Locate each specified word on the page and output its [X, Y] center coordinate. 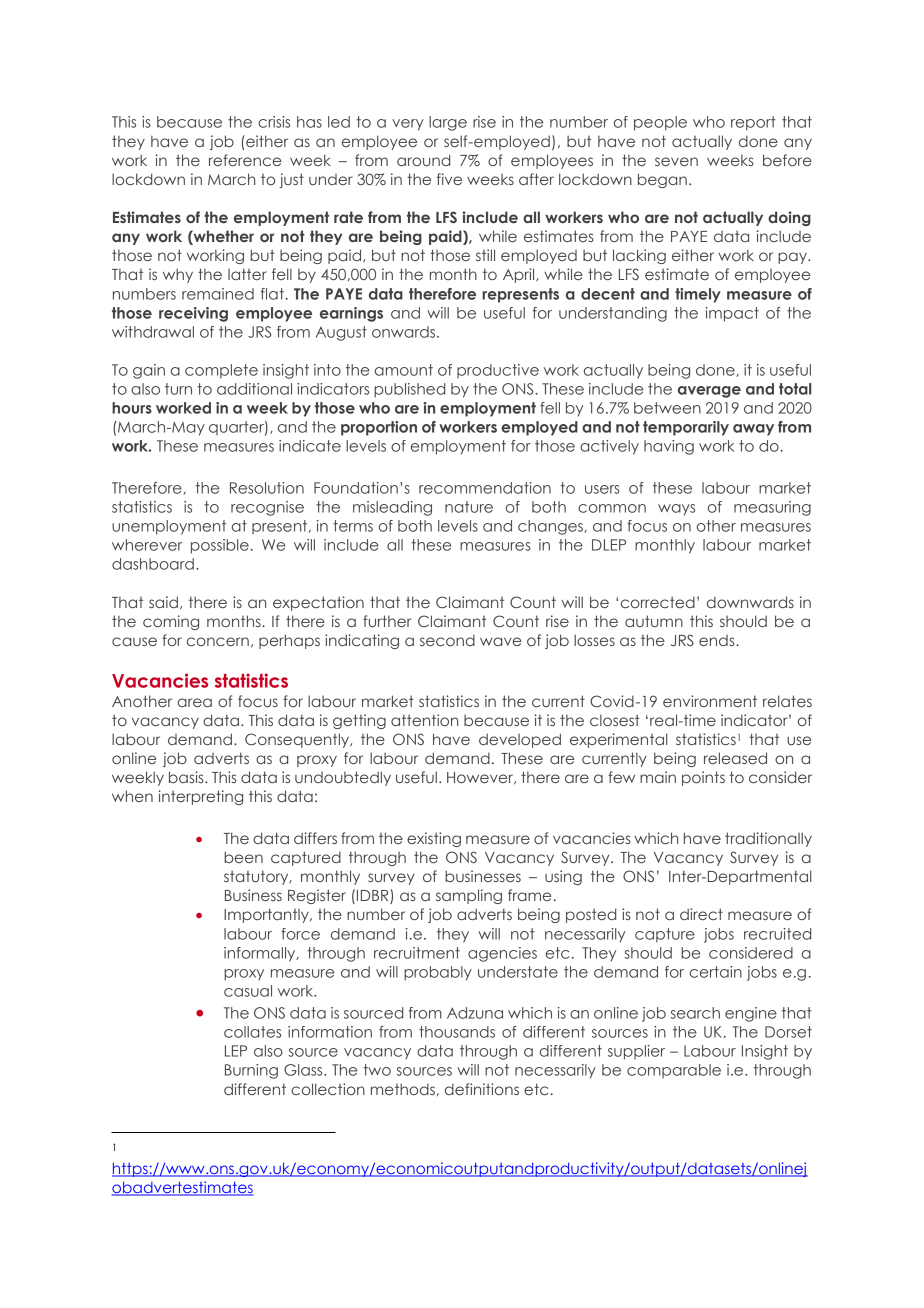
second [447, 640]
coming [171, 622]
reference [245, 160]
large [448, 123]
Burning [251, 1071]
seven [676, 161]
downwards [750, 602]
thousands [457, 1032]
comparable [674, 1071]
